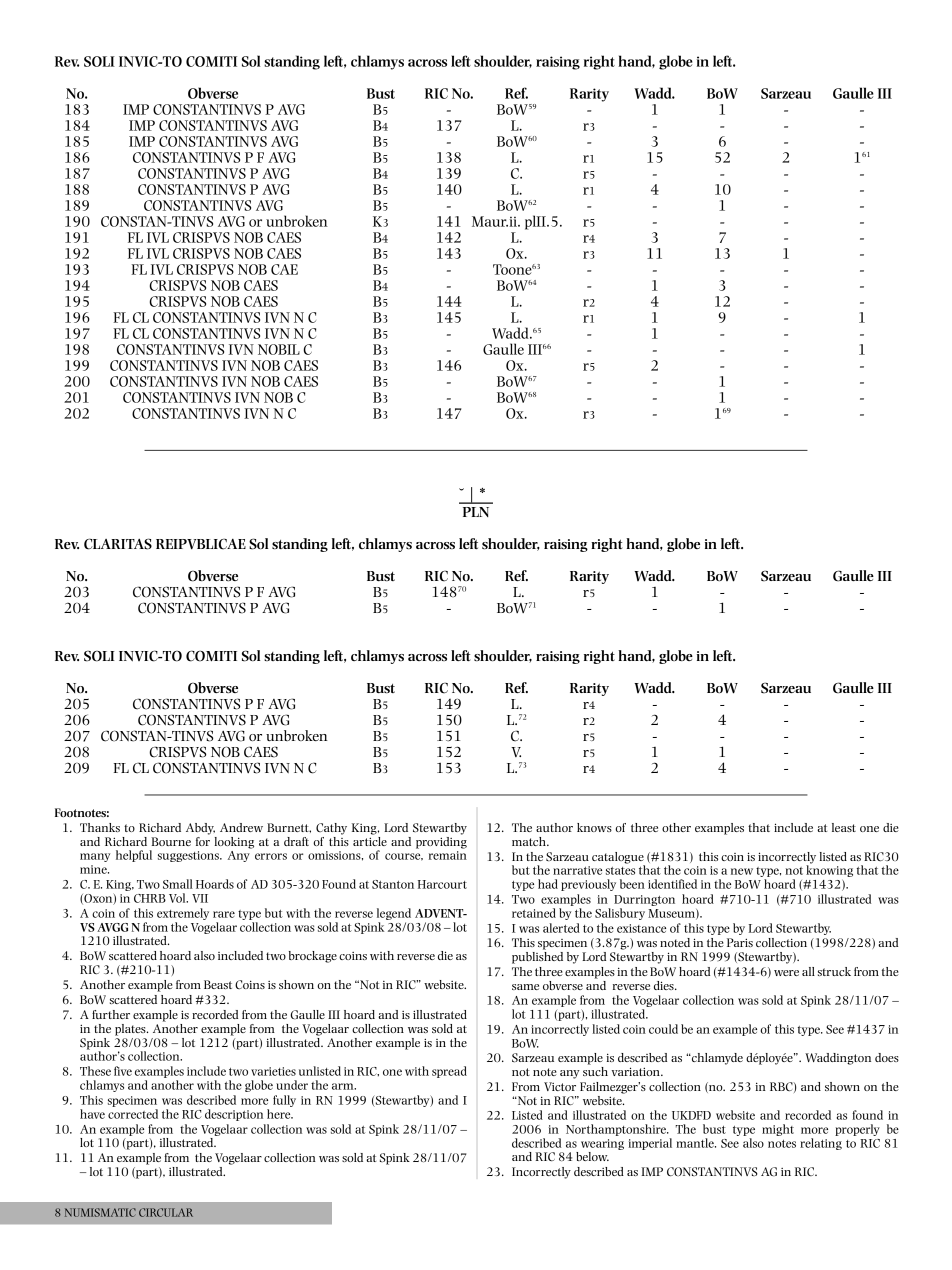 The height and width of the image is (1270, 952). What do you see at coordinates (203, 840) in the image?
I see `for` at bounding box center [203, 840].
